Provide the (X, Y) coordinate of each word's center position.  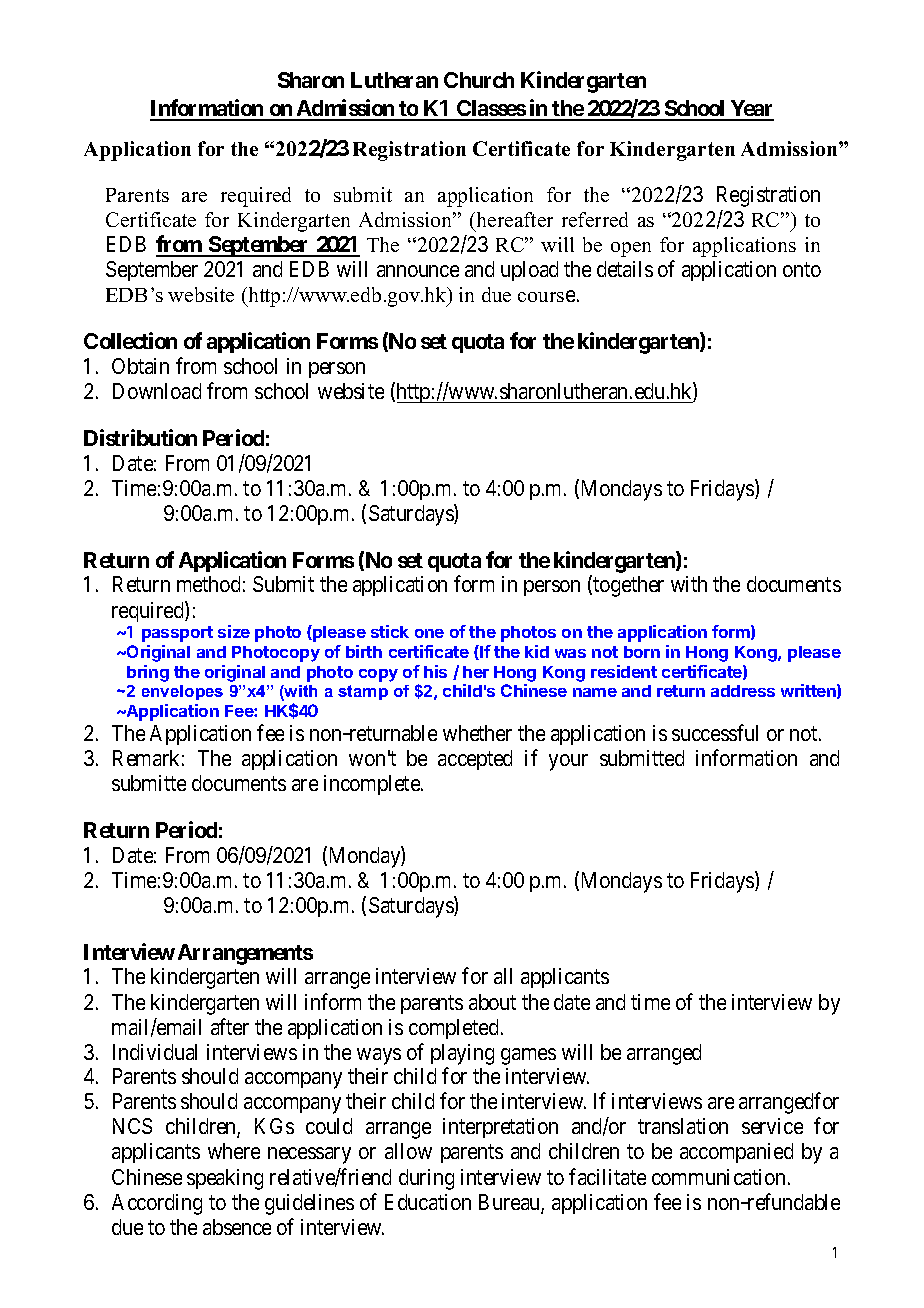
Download (157, 391)
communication (718, 1177)
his (435, 671)
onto (802, 270)
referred (595, 219)
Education (428, 1202)
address (743, 691)
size (234, 631)
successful (715, 732)
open (631, 249)
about (492, 1002)
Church (479, 80)
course (546, 296)
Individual (155, 1052)
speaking (225, 1179)
